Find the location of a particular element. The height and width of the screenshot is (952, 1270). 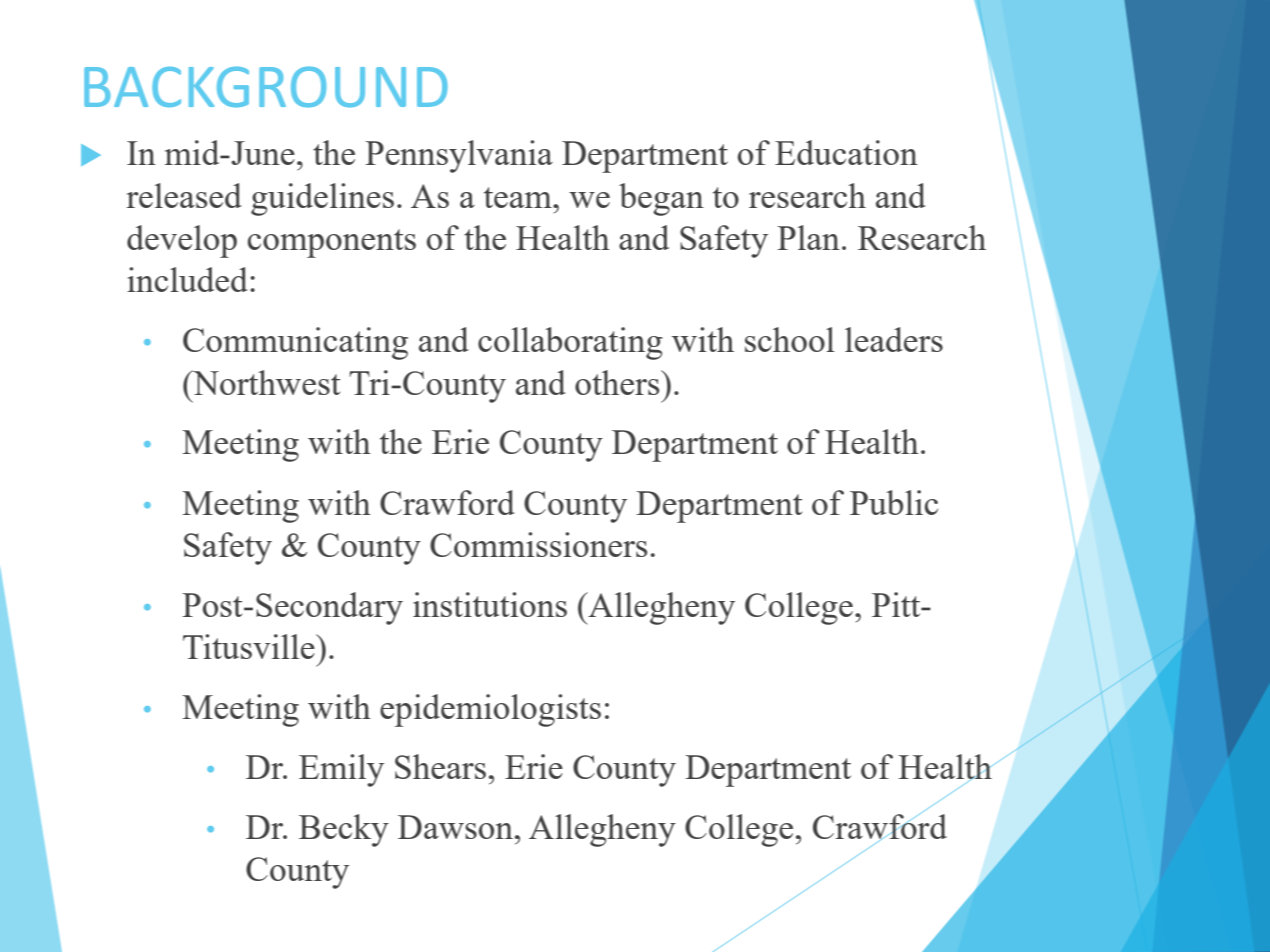

Becky is located at coordinates (344, 830).
